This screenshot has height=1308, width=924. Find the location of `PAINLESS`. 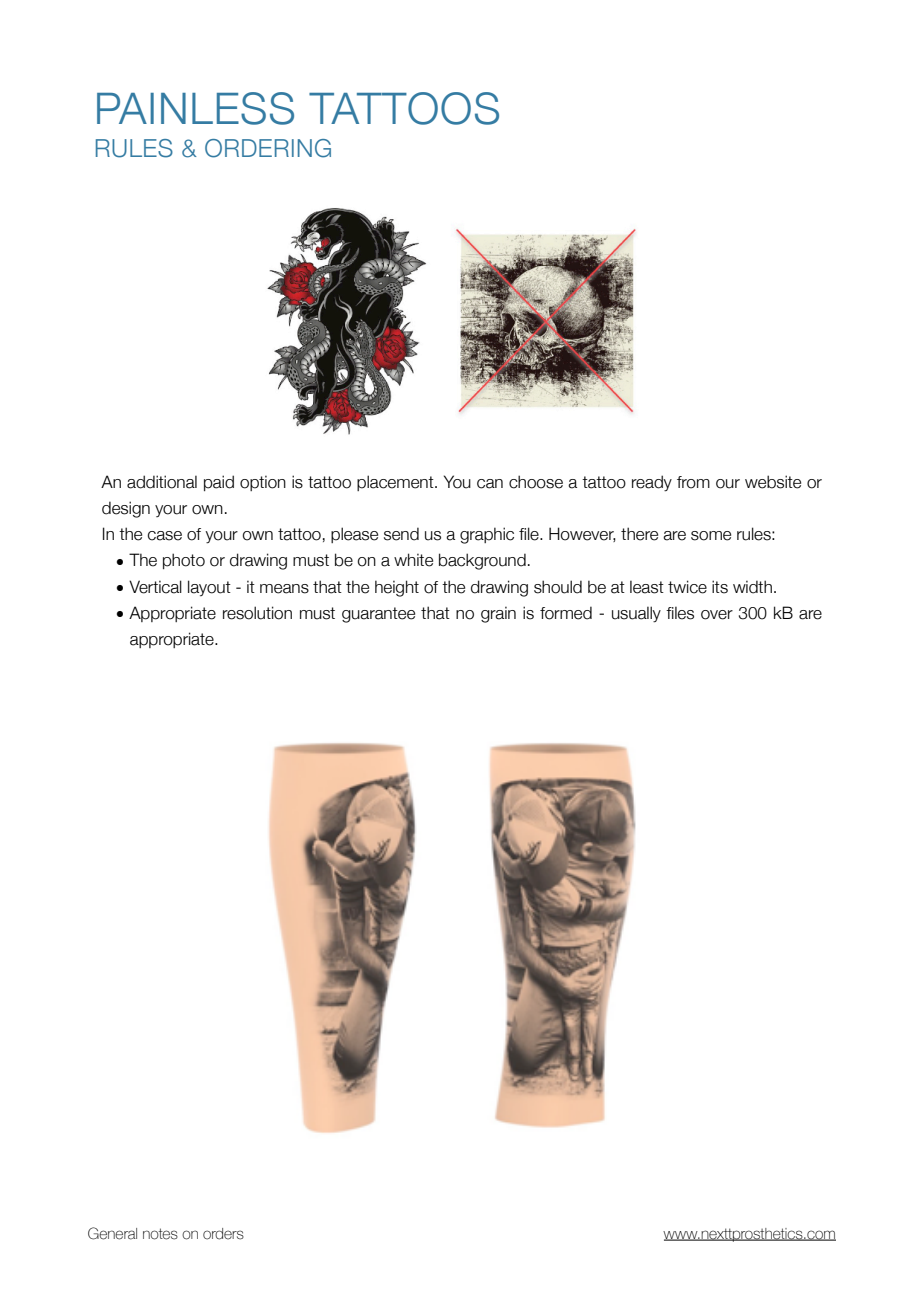

PAINLESS is located at coordinates (195, 108).
